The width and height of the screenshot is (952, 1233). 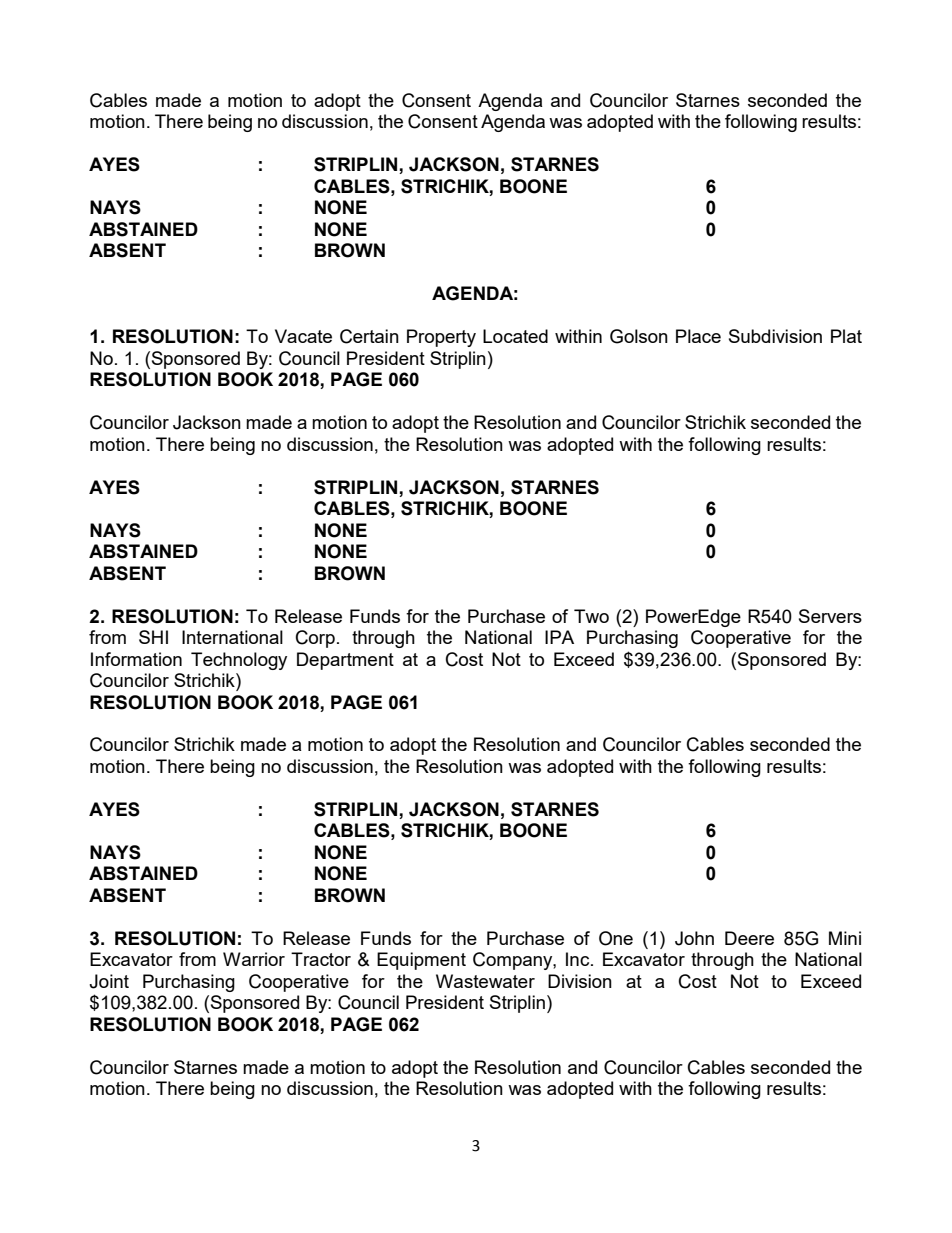 I want to click on Wastewater, so click(x=485, y=981).
